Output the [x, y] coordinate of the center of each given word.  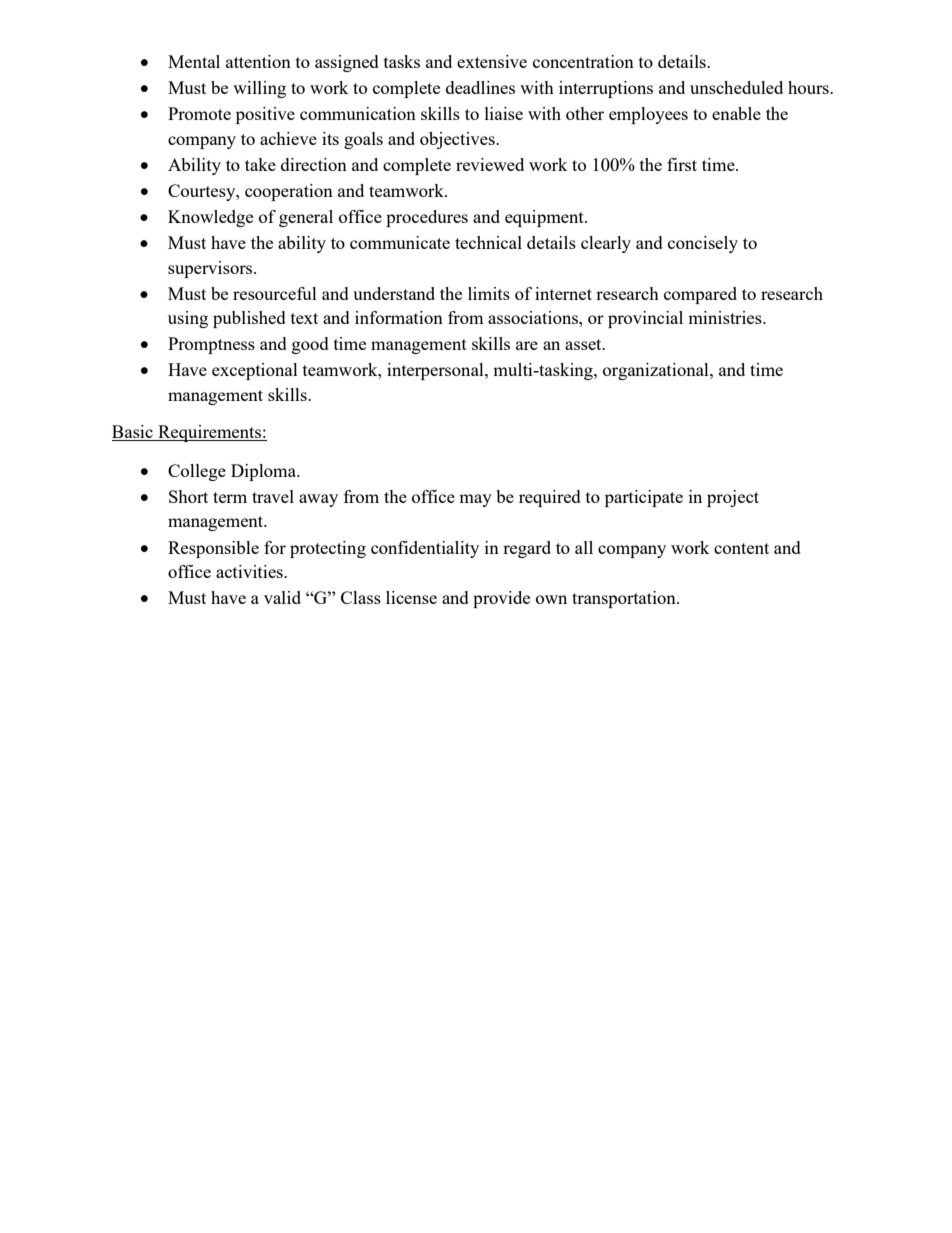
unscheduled [736, 87]
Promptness [211, 345]
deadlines [480, 87]
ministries [726, 317]
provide [501, 599]
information [399, 317]
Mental [194, 61]
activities [250, 571]
